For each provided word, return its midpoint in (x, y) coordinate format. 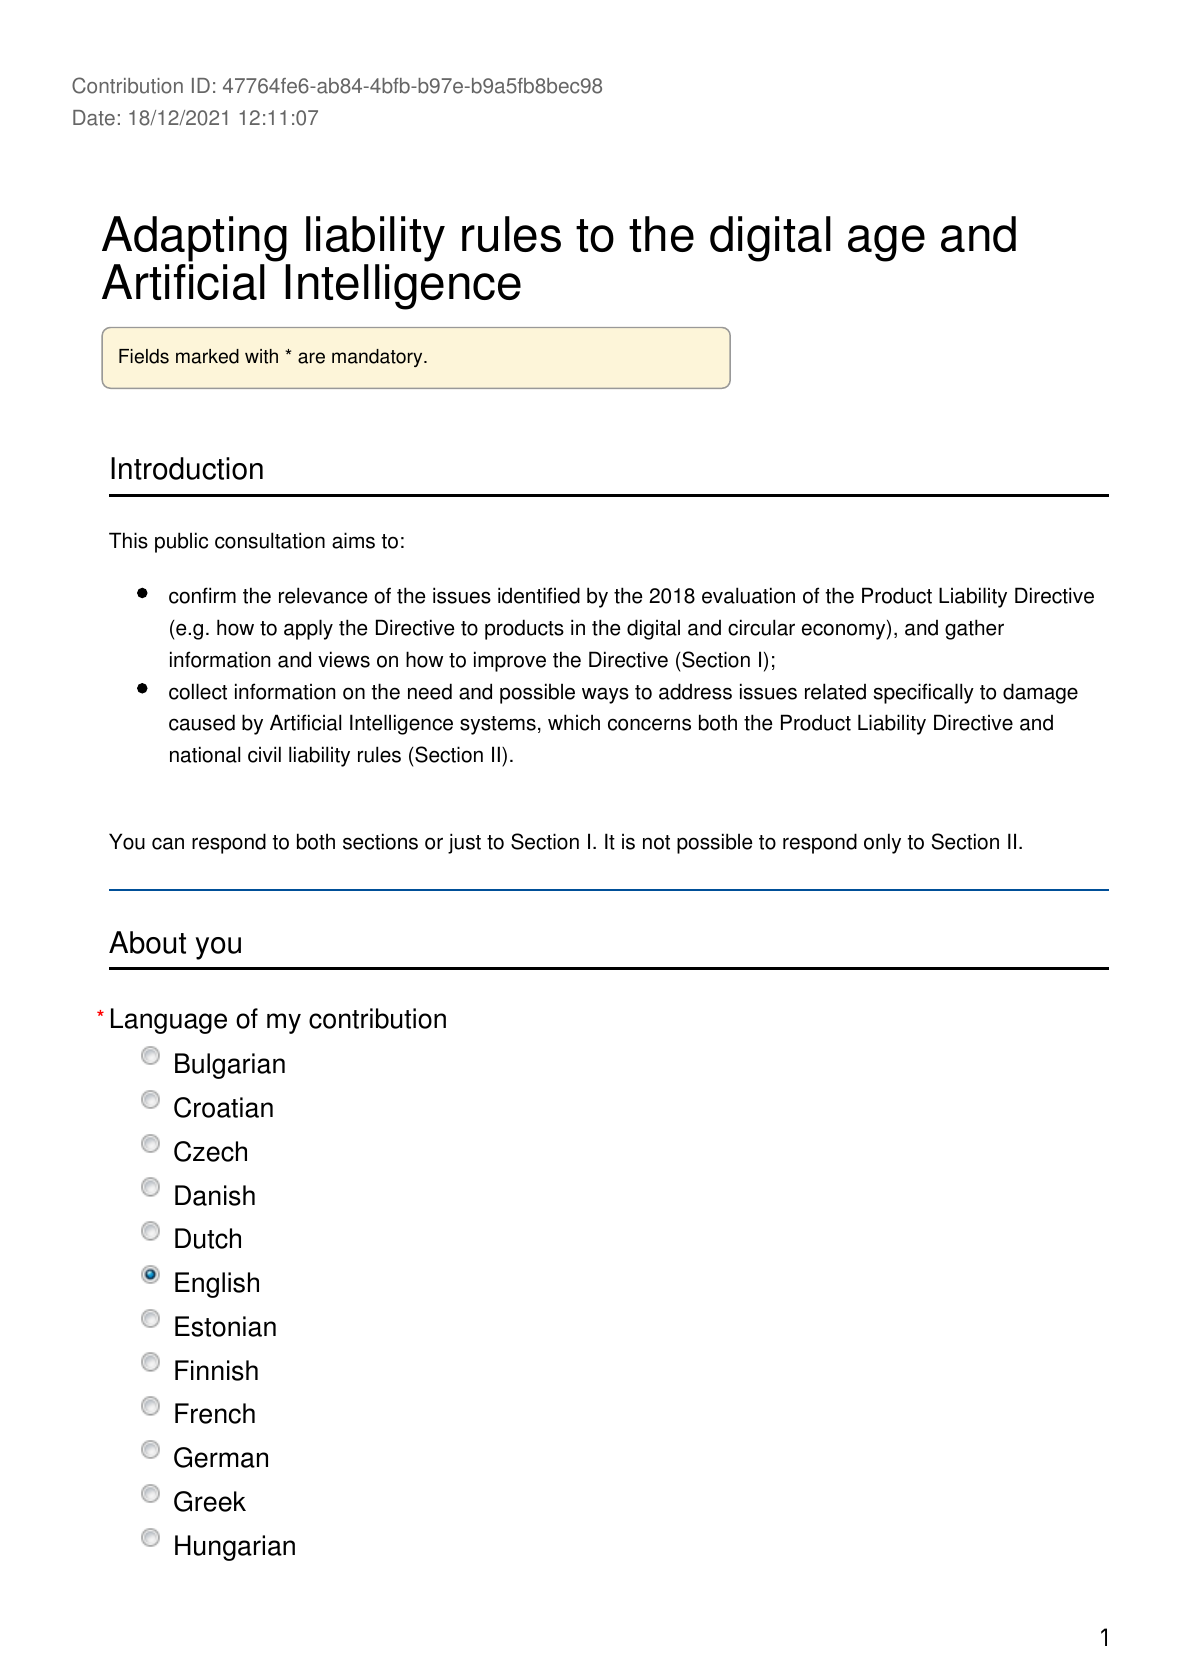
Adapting (195, 240)
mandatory (378, 358)
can (168, 843)
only (882, 843)
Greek (210, 1501)
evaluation (748, 595)
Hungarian (235, 1548)
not (656, 842)
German (221, 1457)
